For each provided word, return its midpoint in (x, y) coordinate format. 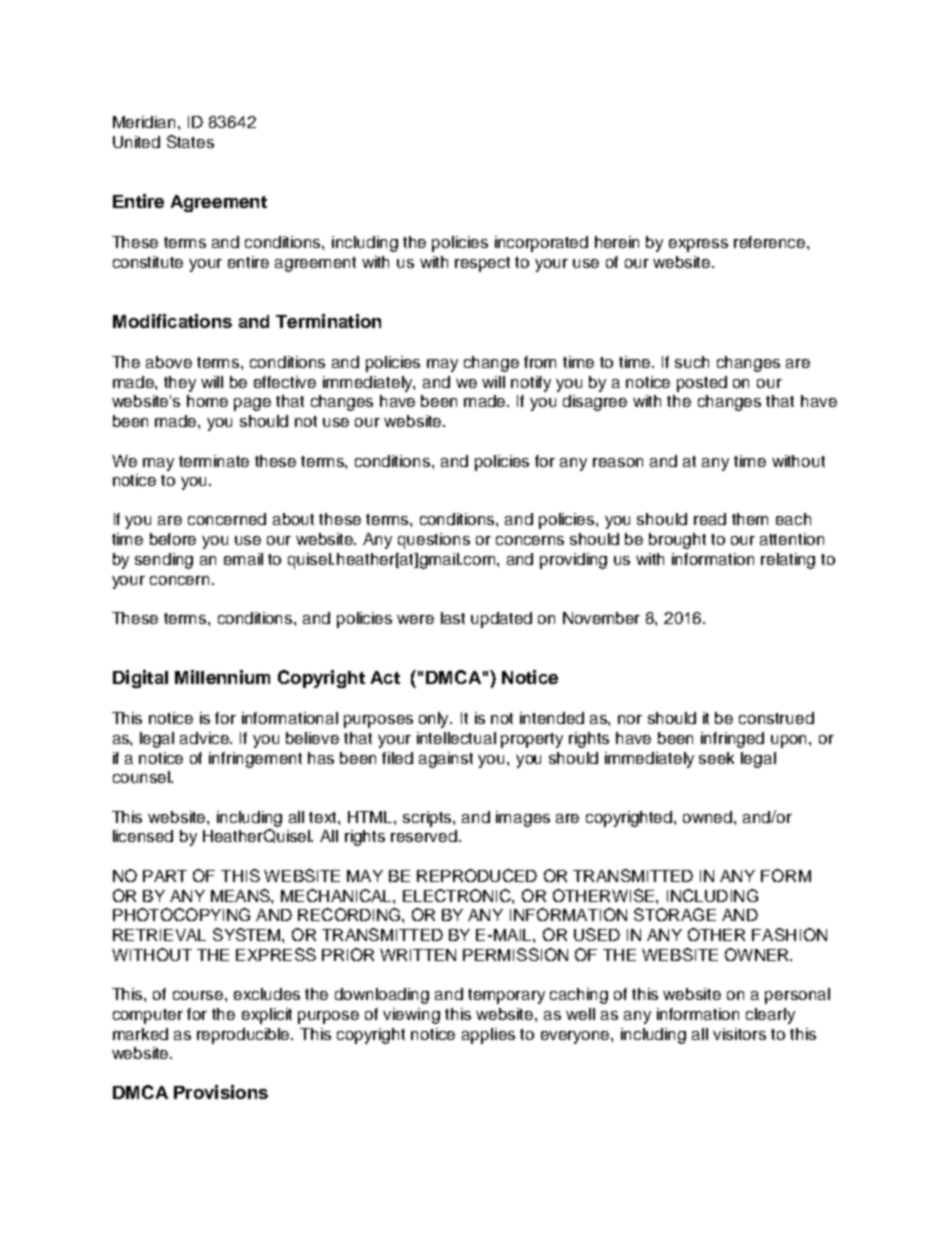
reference (771, 242)
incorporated (541, 244)
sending (164, 561)
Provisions (221, 1092)
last (453, 618)
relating (788, 561)
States (190, 141)
